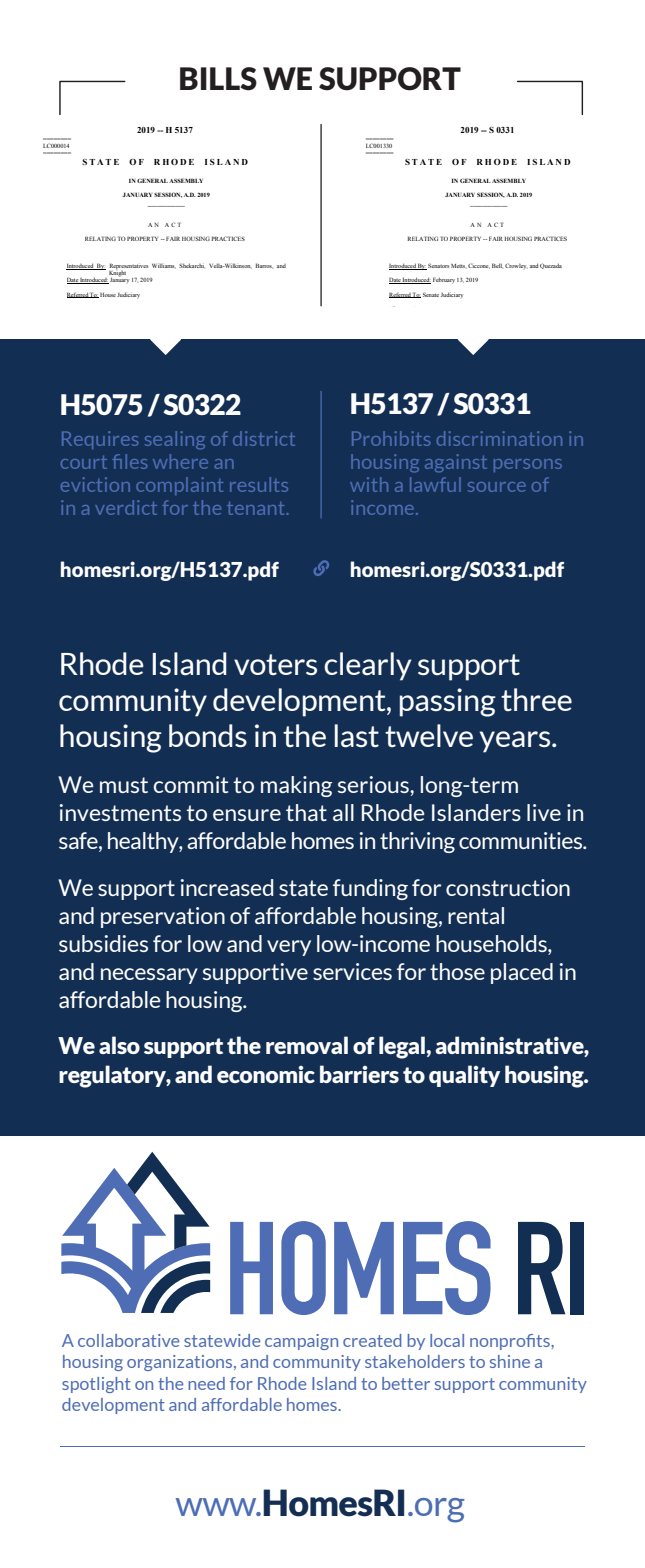 The image size is (645, 1568). What do you see at coordinates (438, 265) in the screenshot?
I see `Senators` at bounding box center [438, 265].
